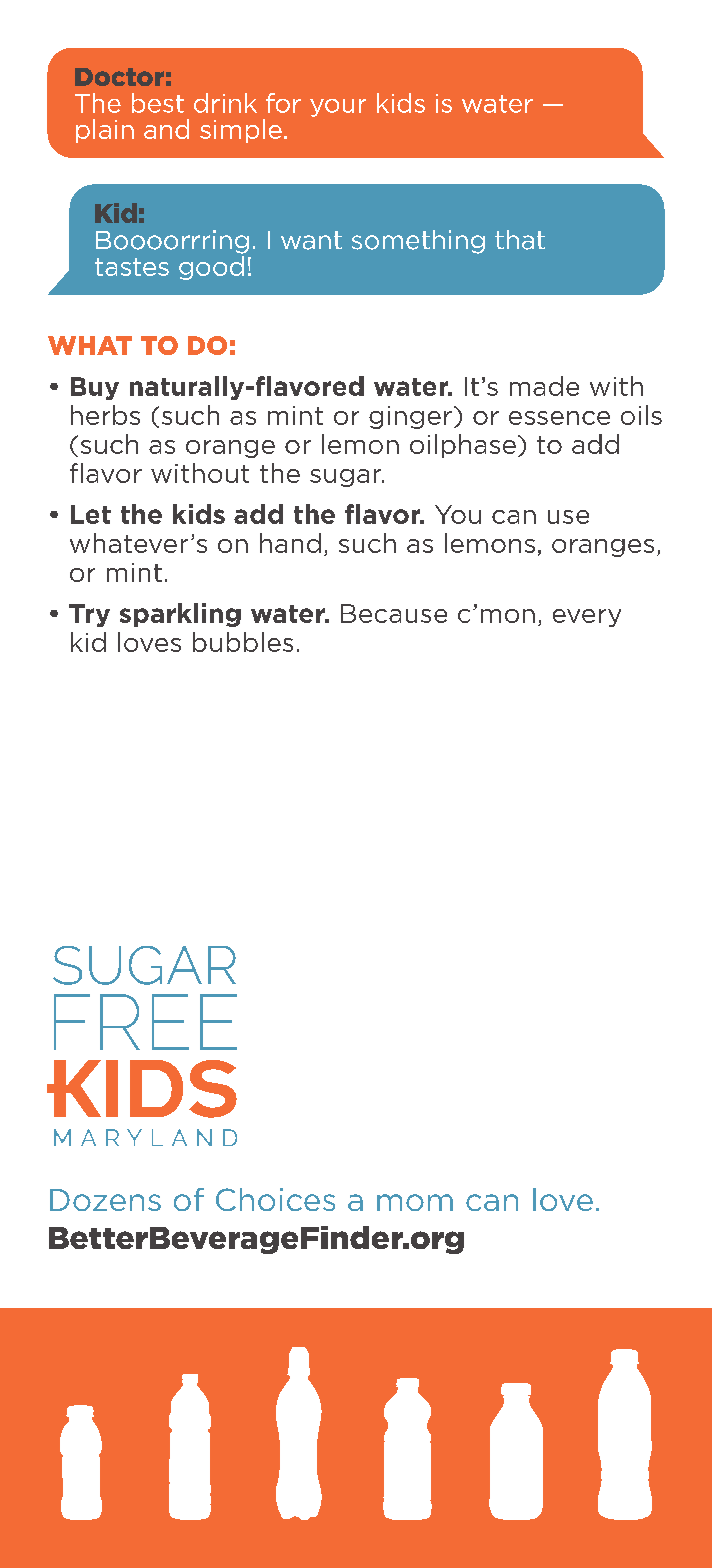 The image size is (712, 1568). I want to click on mom, so click(415, 1202).
